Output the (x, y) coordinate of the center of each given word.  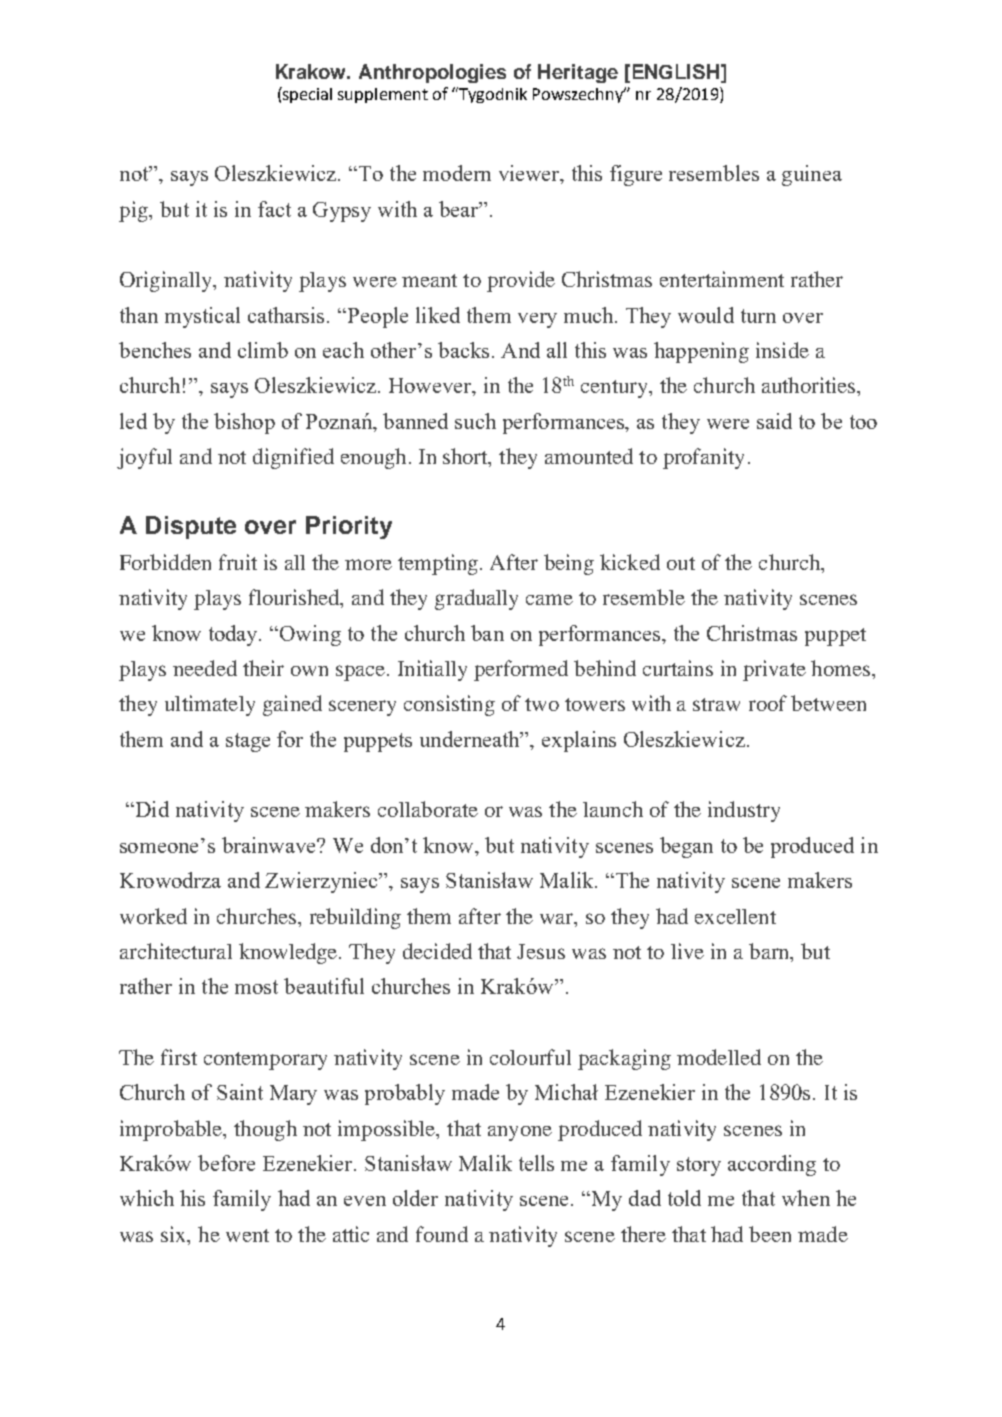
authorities (810, 385)
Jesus (541, 951)
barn (770, 952)
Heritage (578, 73)
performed (521, 670)
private (774, 670)
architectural (176, 951)
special (306, 95)
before (226, 1163)
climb (263, 350)
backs (463, 350)
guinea (812, 175)
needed (205, 668)
